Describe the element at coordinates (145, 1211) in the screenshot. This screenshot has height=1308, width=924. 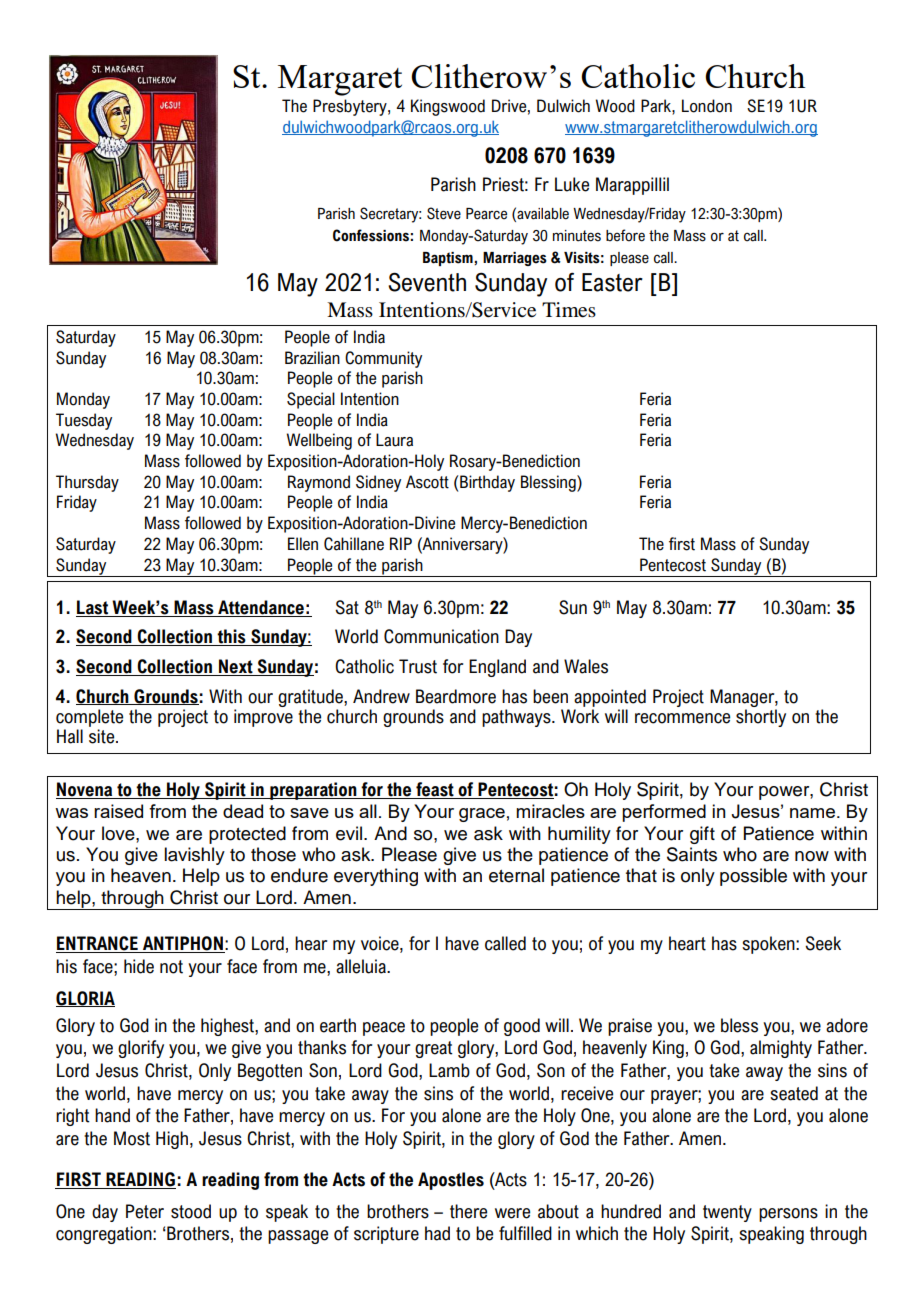
I see `Peter` at that location.
